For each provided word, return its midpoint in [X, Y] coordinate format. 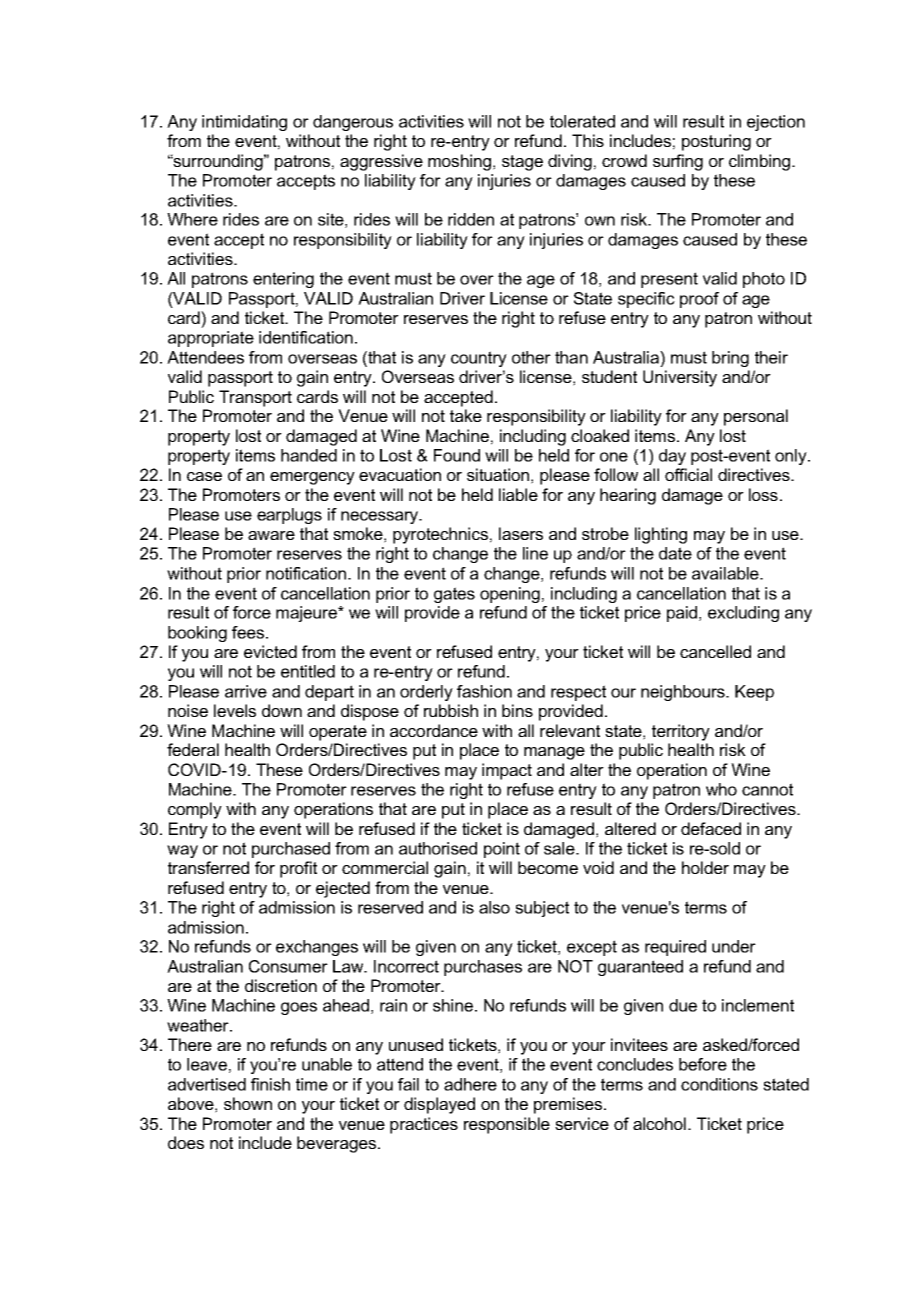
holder [705, 867]
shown [248, 1103]
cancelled [715, 651]
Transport [255, 398]
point [502, 850]
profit [298, 869]
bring [730, 359]
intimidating [244, 123]
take [466, 415]
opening [510, 595]
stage [522, 163]
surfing [678, 162]
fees [248, 632]
